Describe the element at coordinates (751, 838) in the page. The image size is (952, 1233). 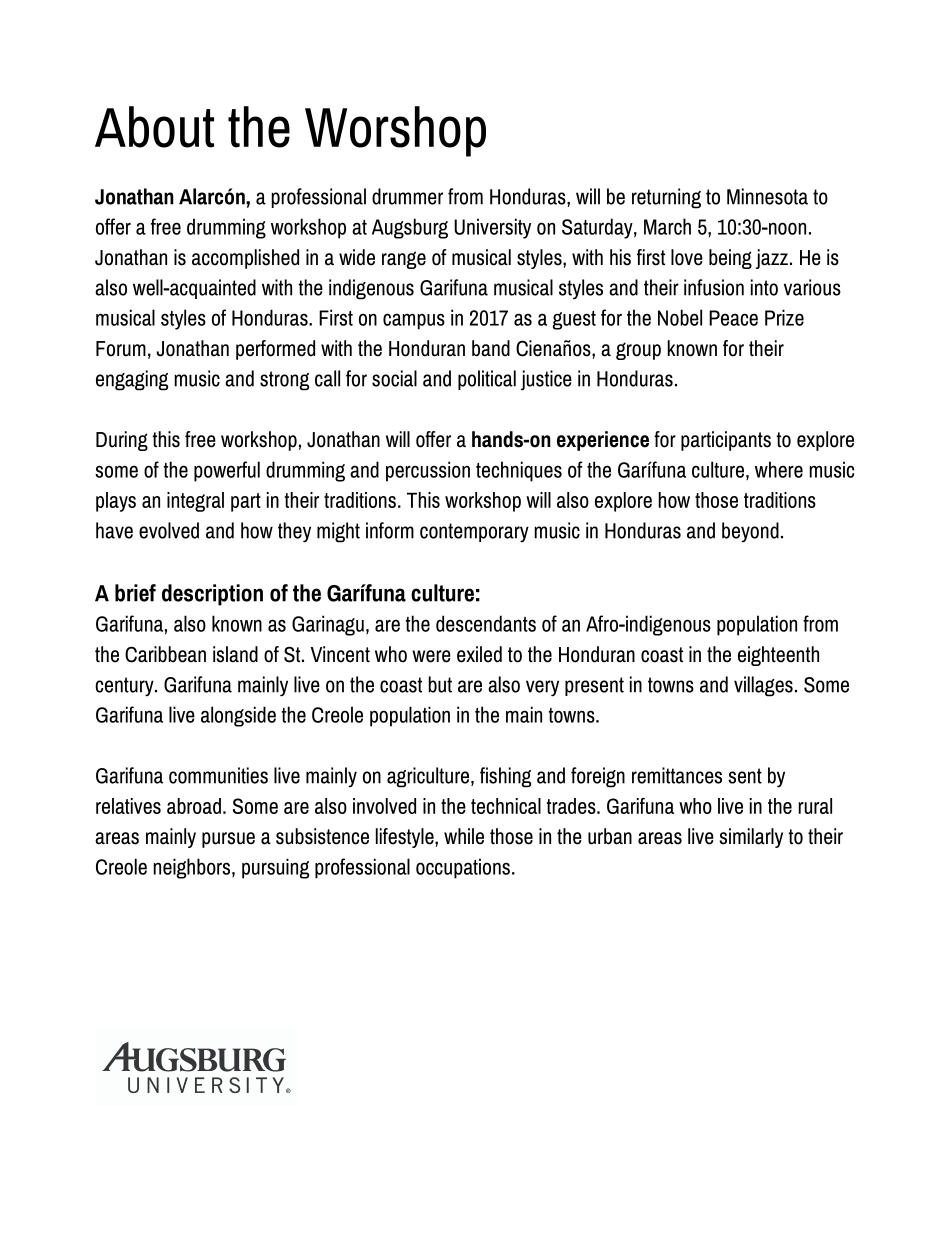
I see `similarly` at that location.
